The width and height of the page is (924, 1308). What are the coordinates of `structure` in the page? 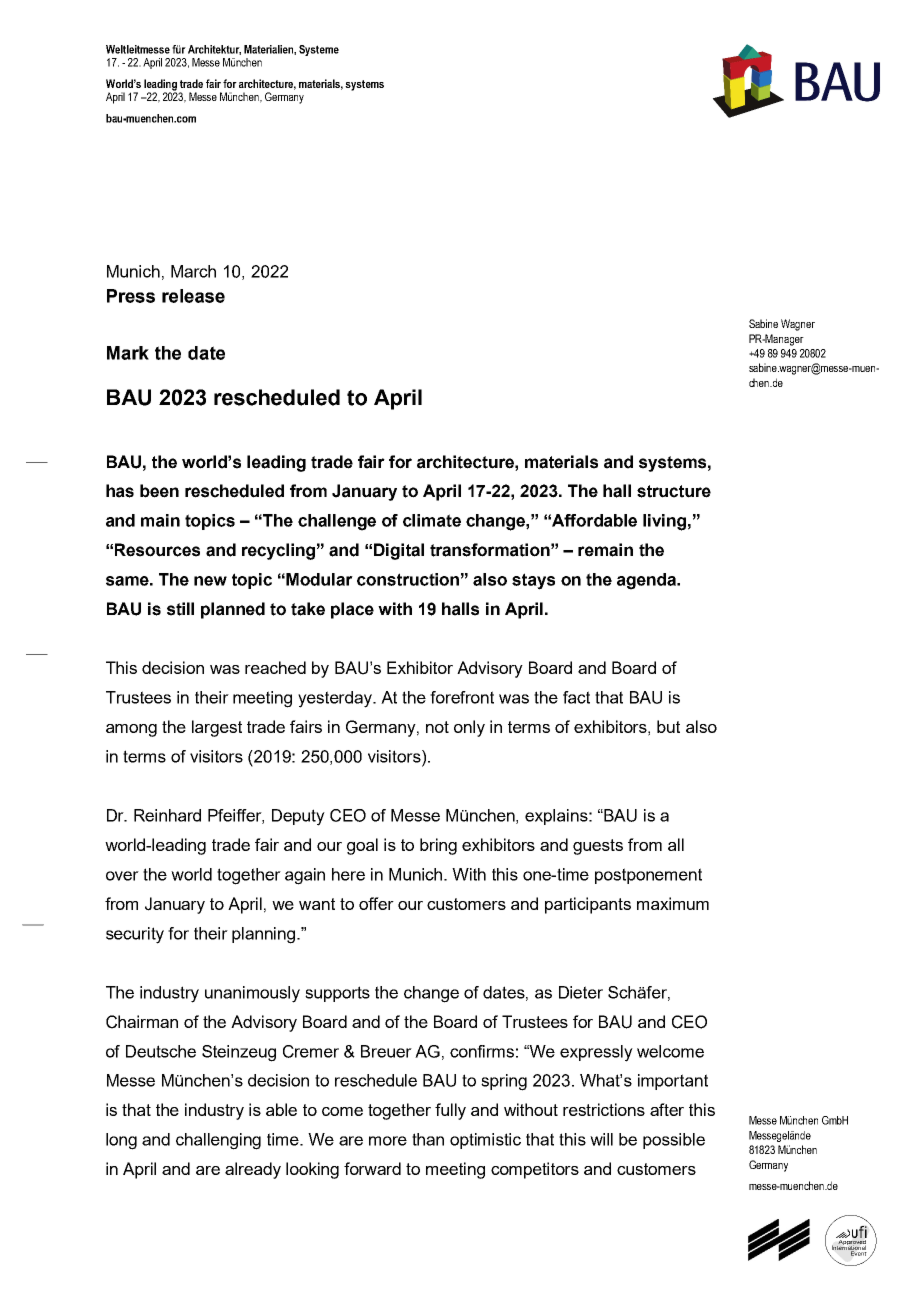 It's located at (674, 491).
